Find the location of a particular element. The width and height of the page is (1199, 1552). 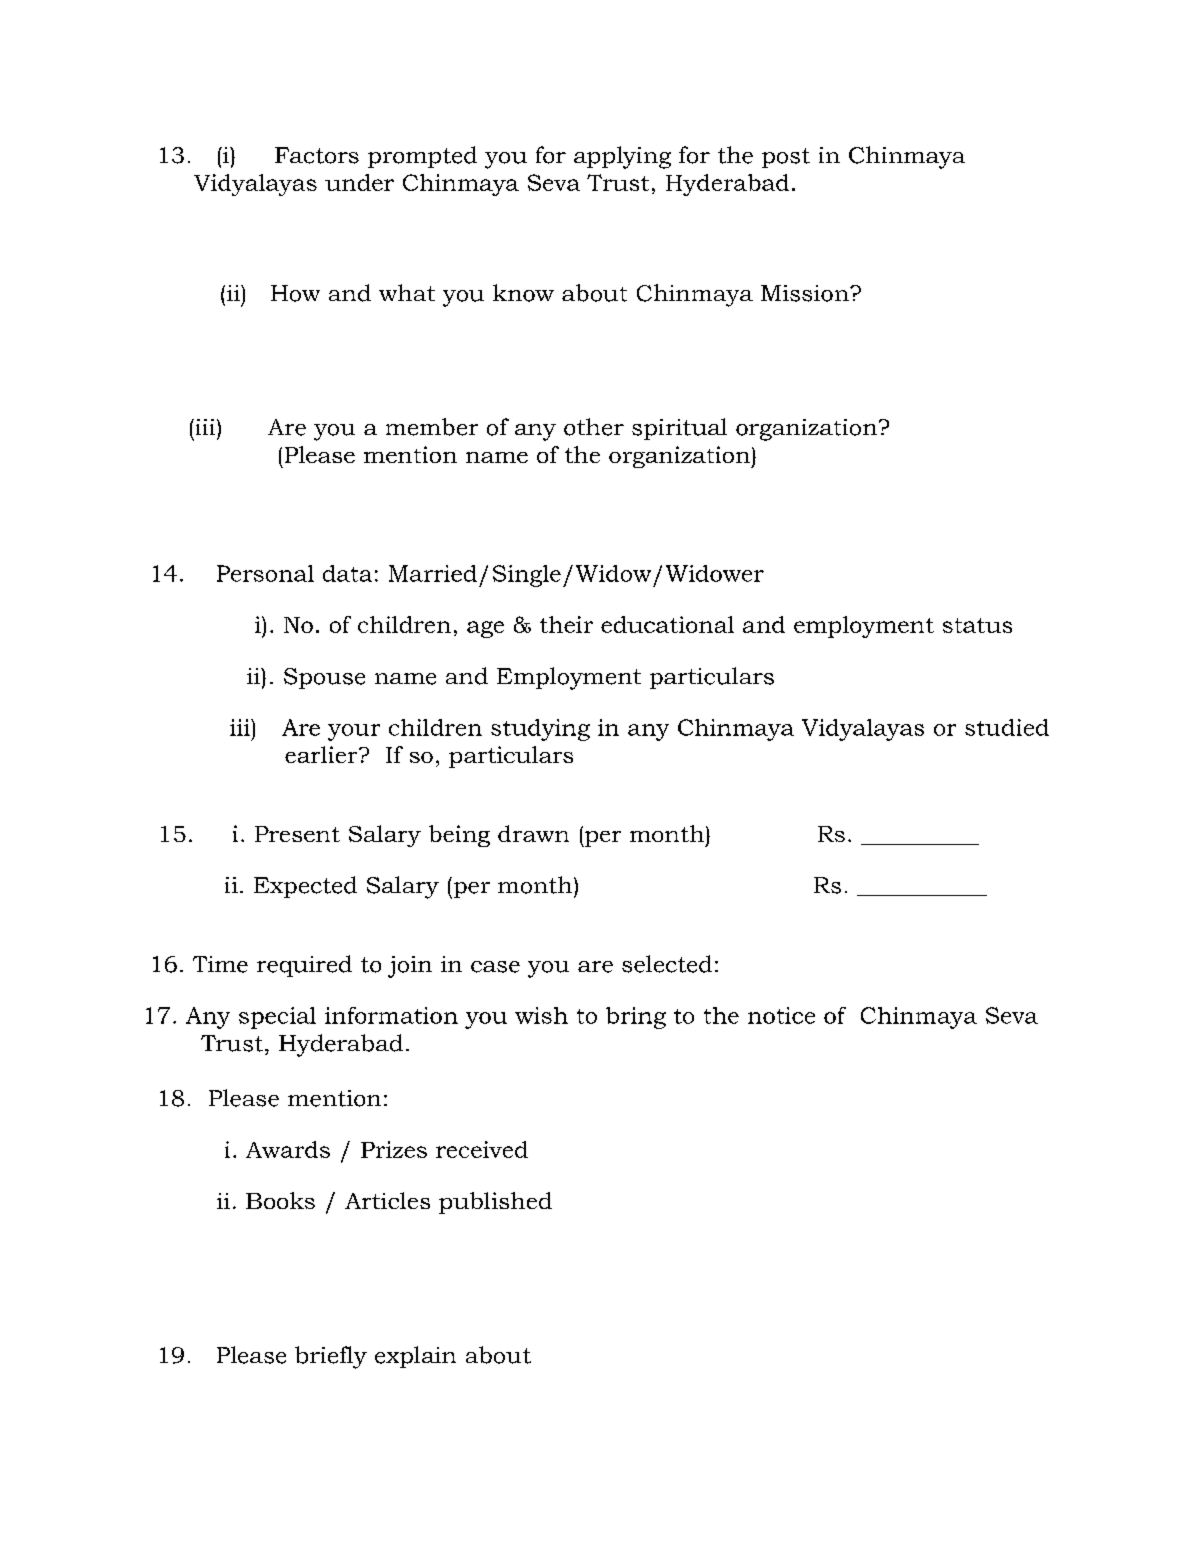

applying is located at coordinates (622, 157).
